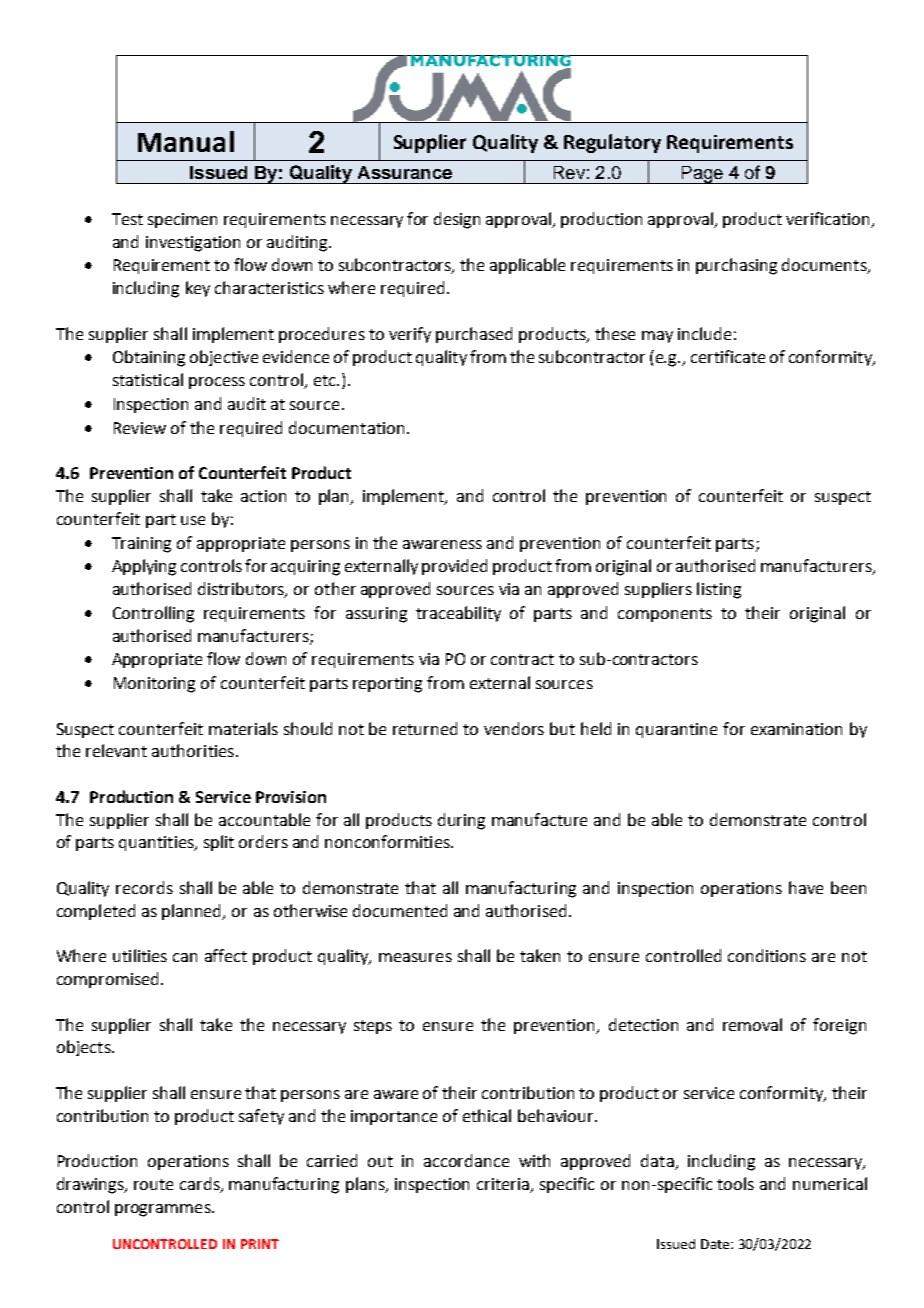  Describe the element at coordinates (504, 1185) in the screenshot. I see `criteria` at that location.
